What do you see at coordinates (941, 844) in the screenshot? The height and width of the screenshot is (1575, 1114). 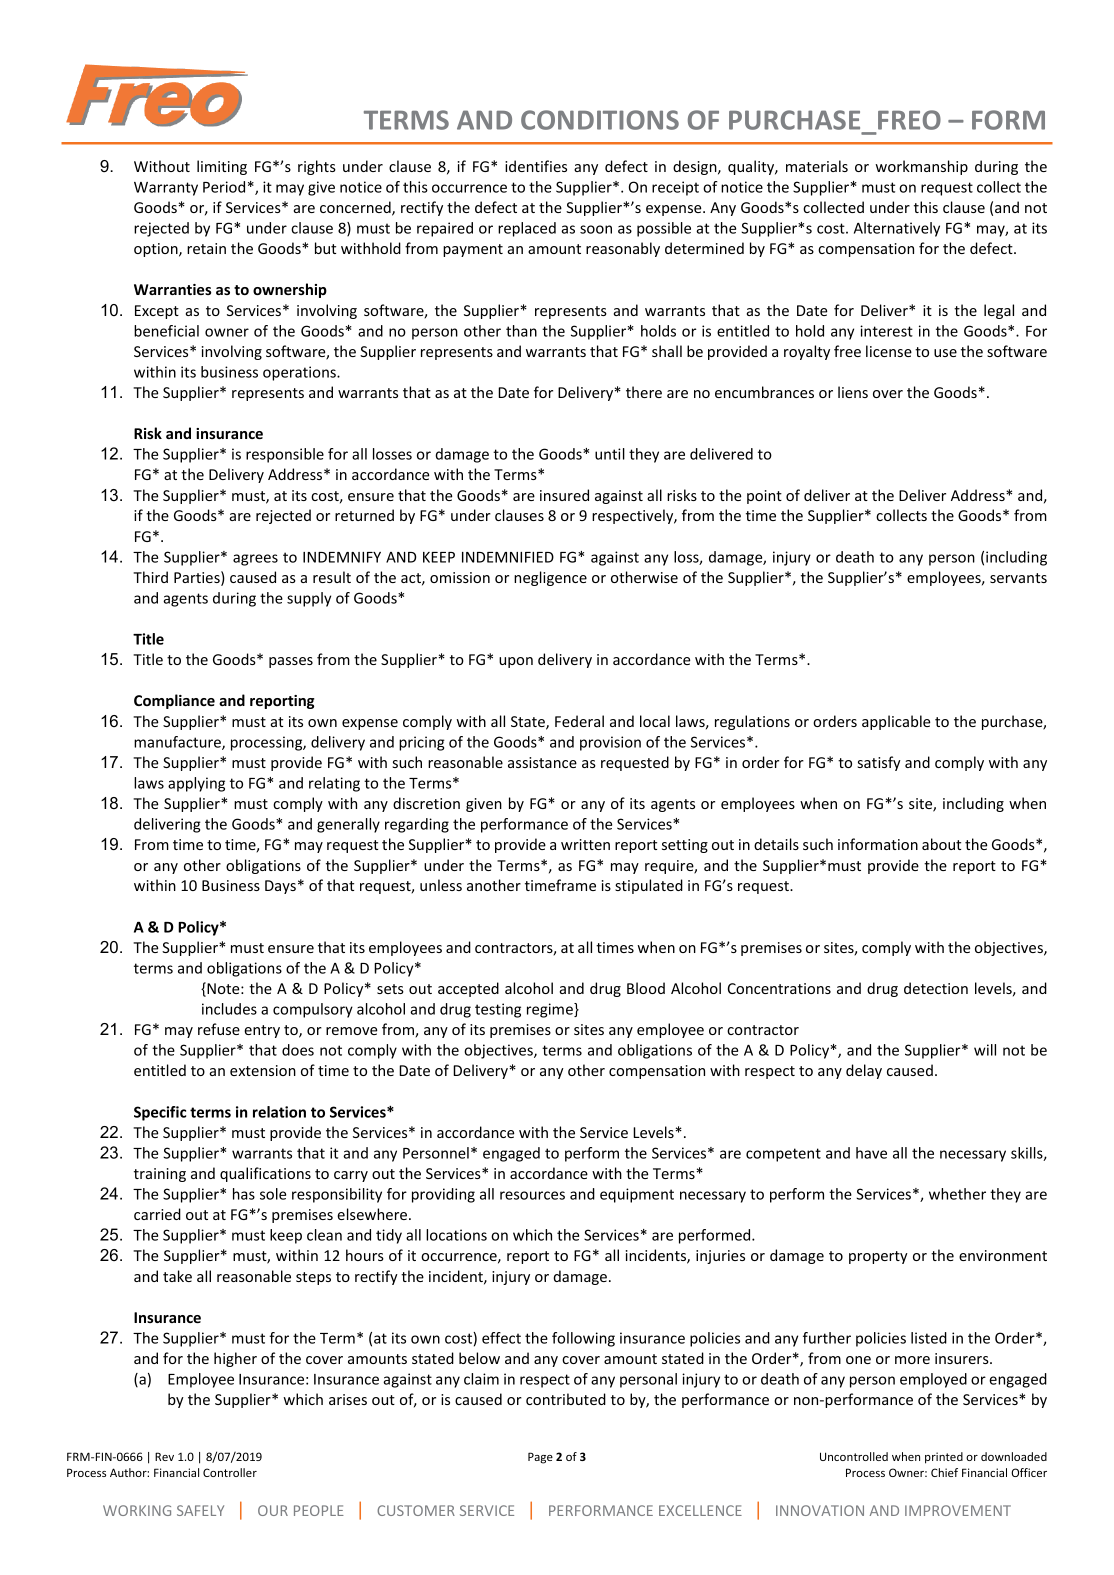 I see `about` at bounding box center [941, 844].
